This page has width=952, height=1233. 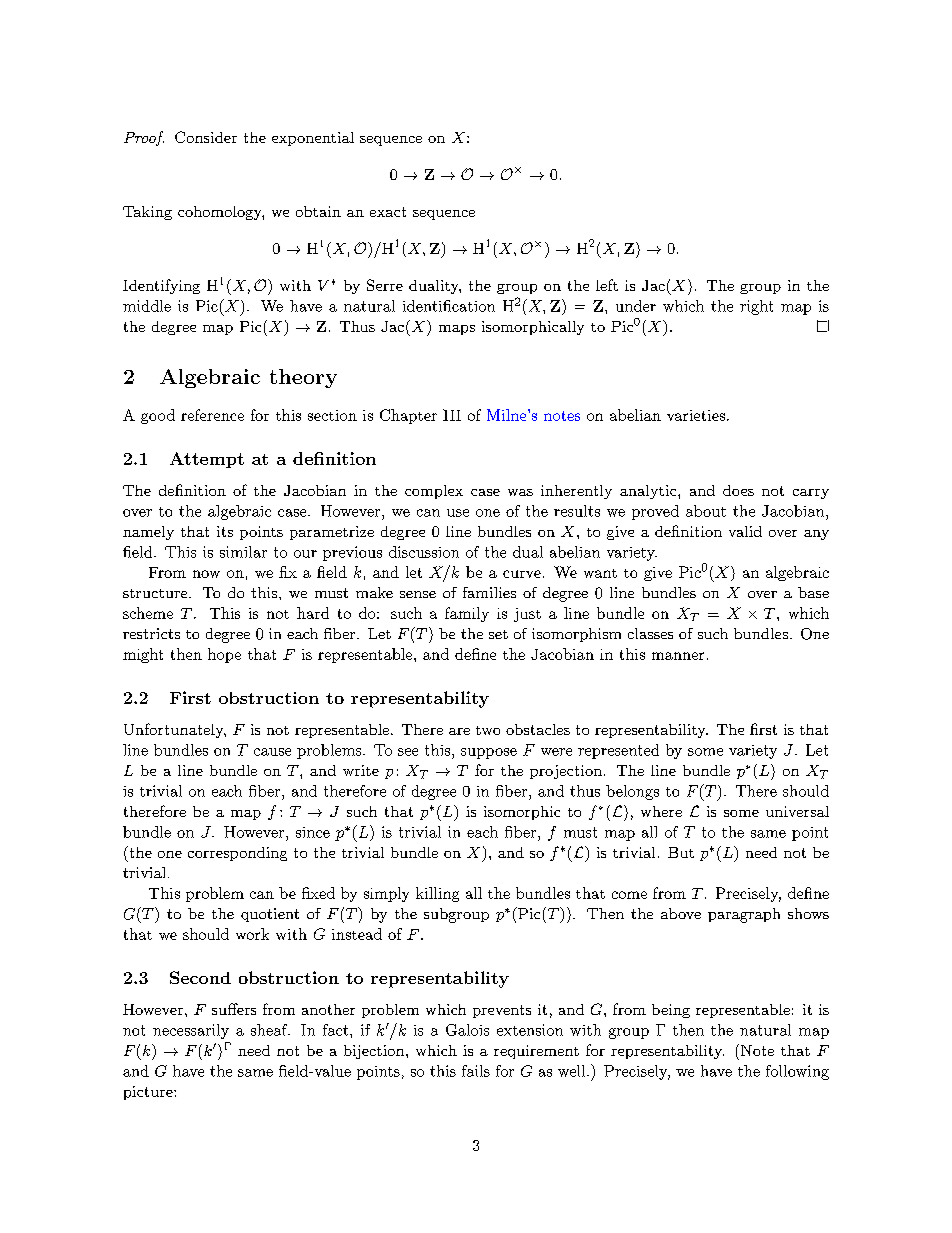 I want to click on manner, so click(x=678, y=656).
